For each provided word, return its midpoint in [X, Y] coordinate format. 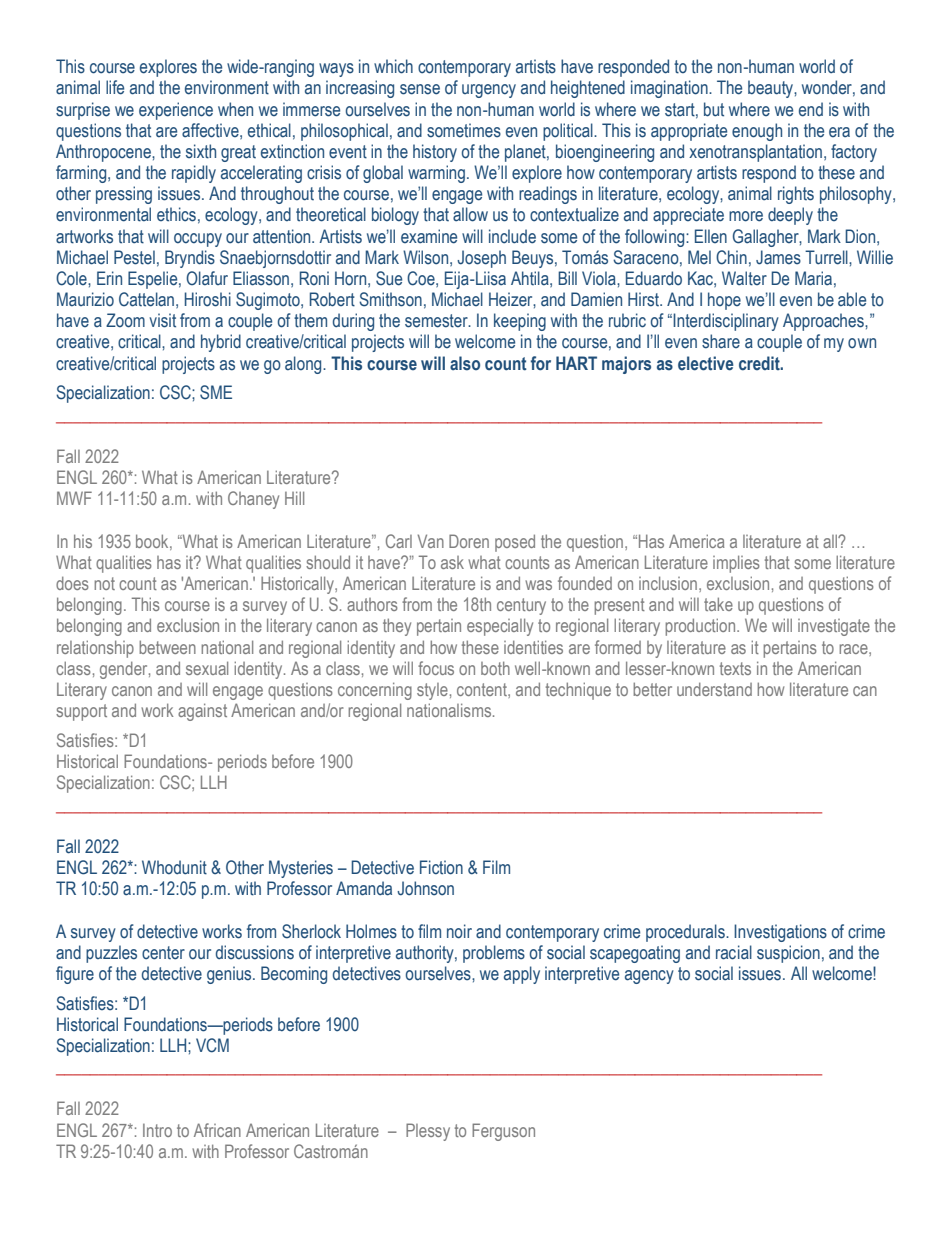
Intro [157, 1130]
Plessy [428, 1132]
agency [649, 977]
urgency [489, 91]
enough [757, 132]
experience [176, 111]
